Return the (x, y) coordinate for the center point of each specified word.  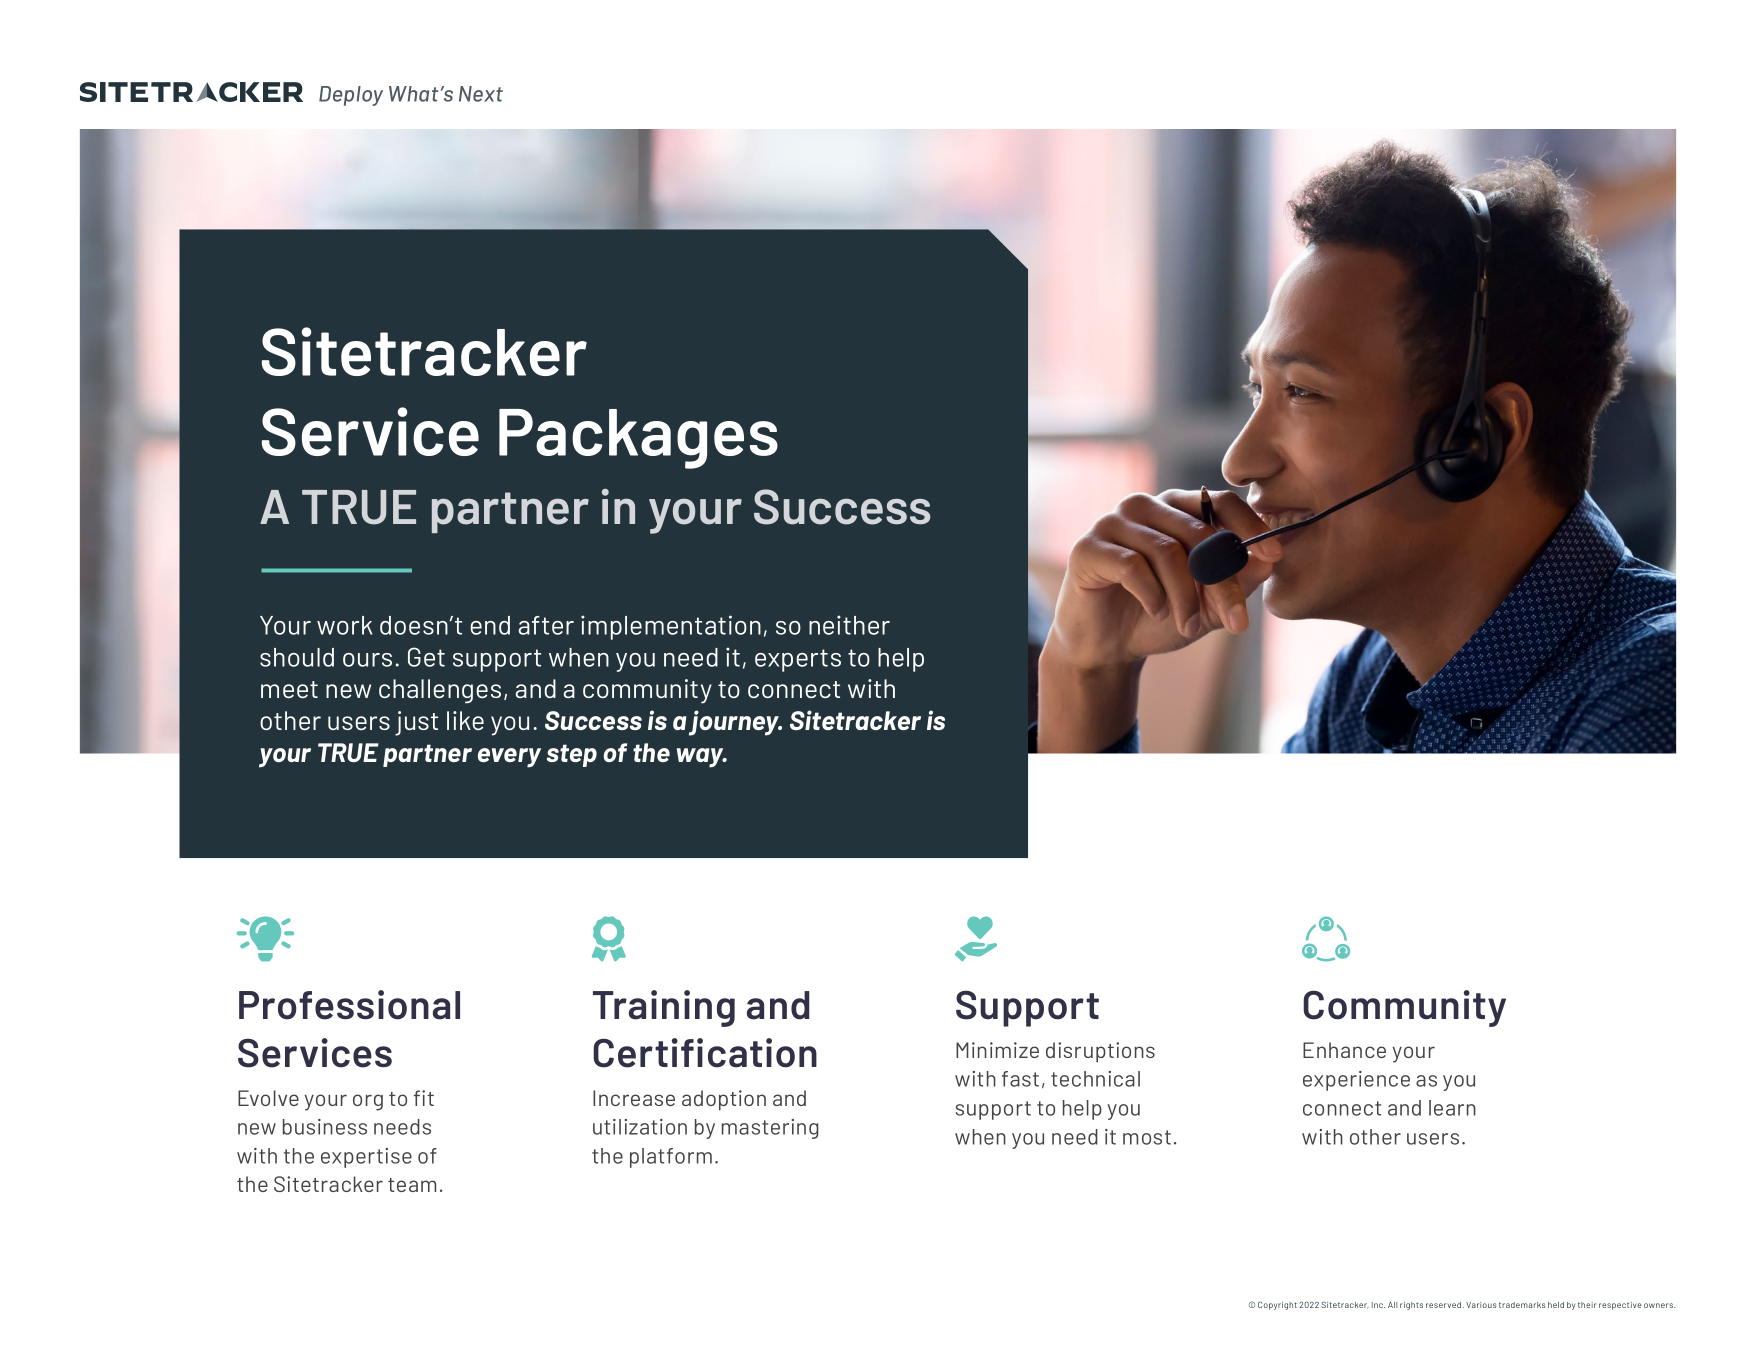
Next (481, 94)
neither (849, 625)
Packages (638, 439)
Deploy (351, 96)
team (412, 1185)
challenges (440, 691)
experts (798, 660)
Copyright (1277, 1305)
